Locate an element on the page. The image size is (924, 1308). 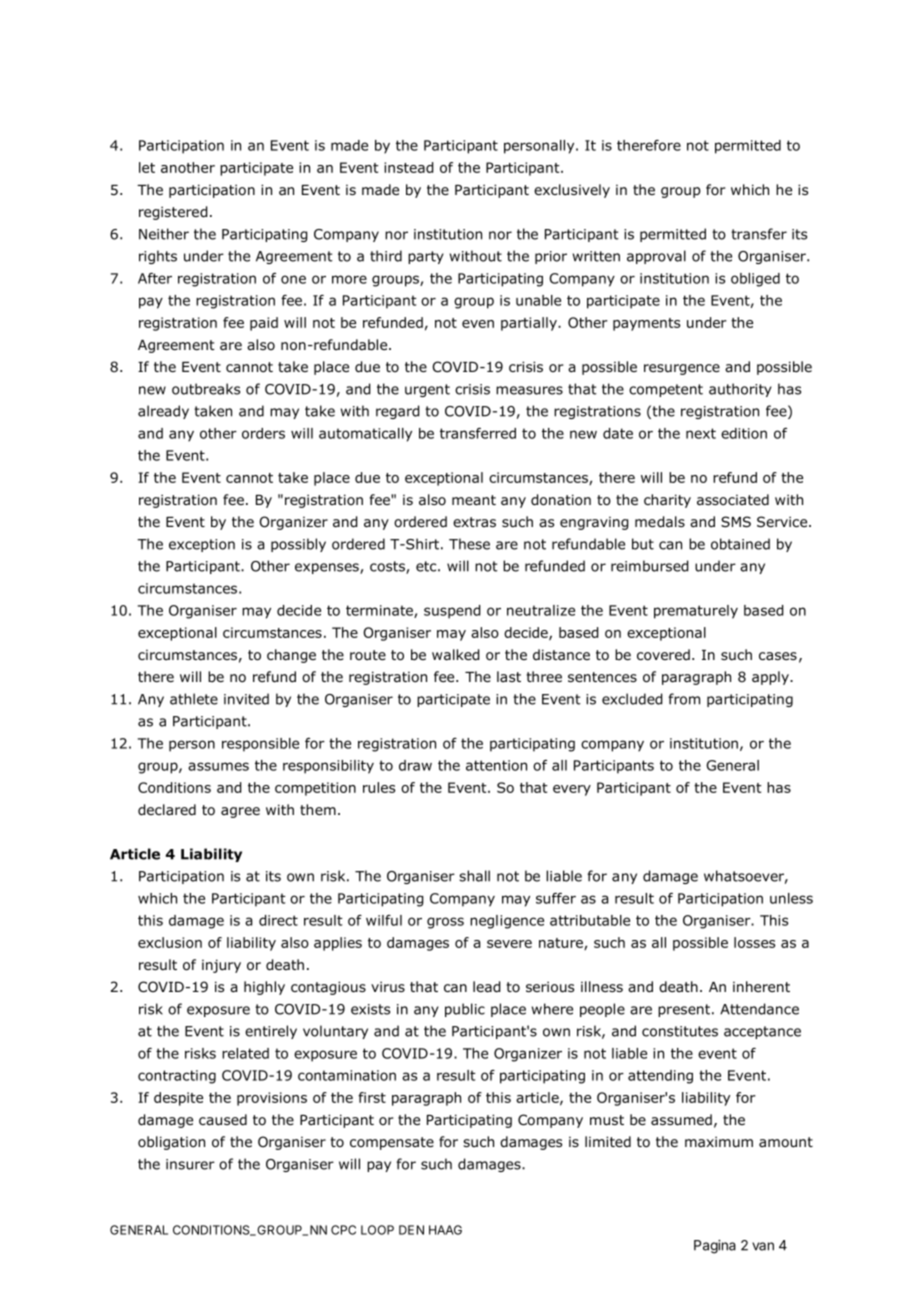
unless is located at coordinates (791, 898).
